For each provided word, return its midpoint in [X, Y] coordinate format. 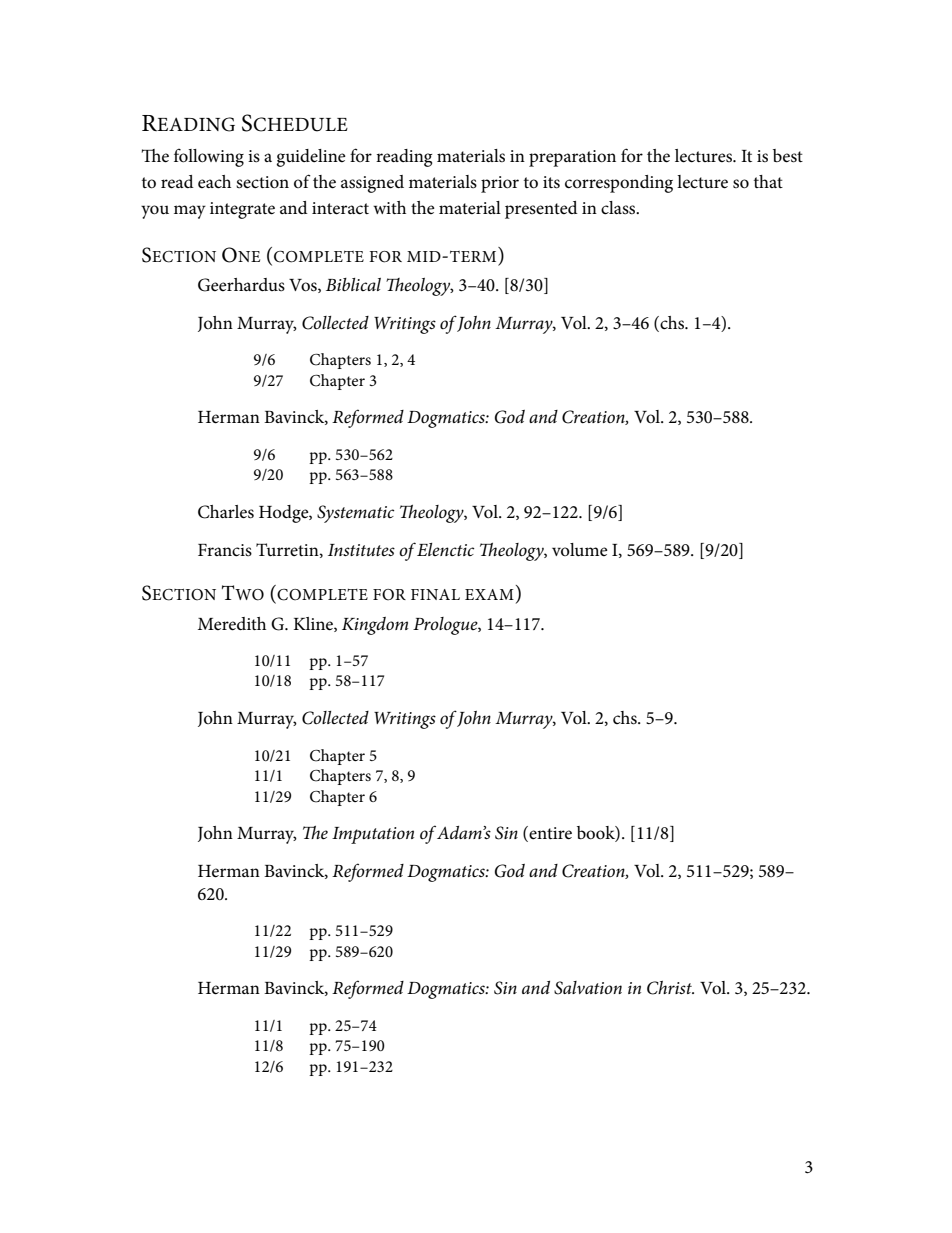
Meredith [232, 624]
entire [549, 834]
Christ [670, 988]
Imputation [373, 835]
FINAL [435, 594]
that [768, 181]
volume [580, 549]
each [214, 182]
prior [500, 184]
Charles [226, 512]
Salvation [588, 988]
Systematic [355, 514]
